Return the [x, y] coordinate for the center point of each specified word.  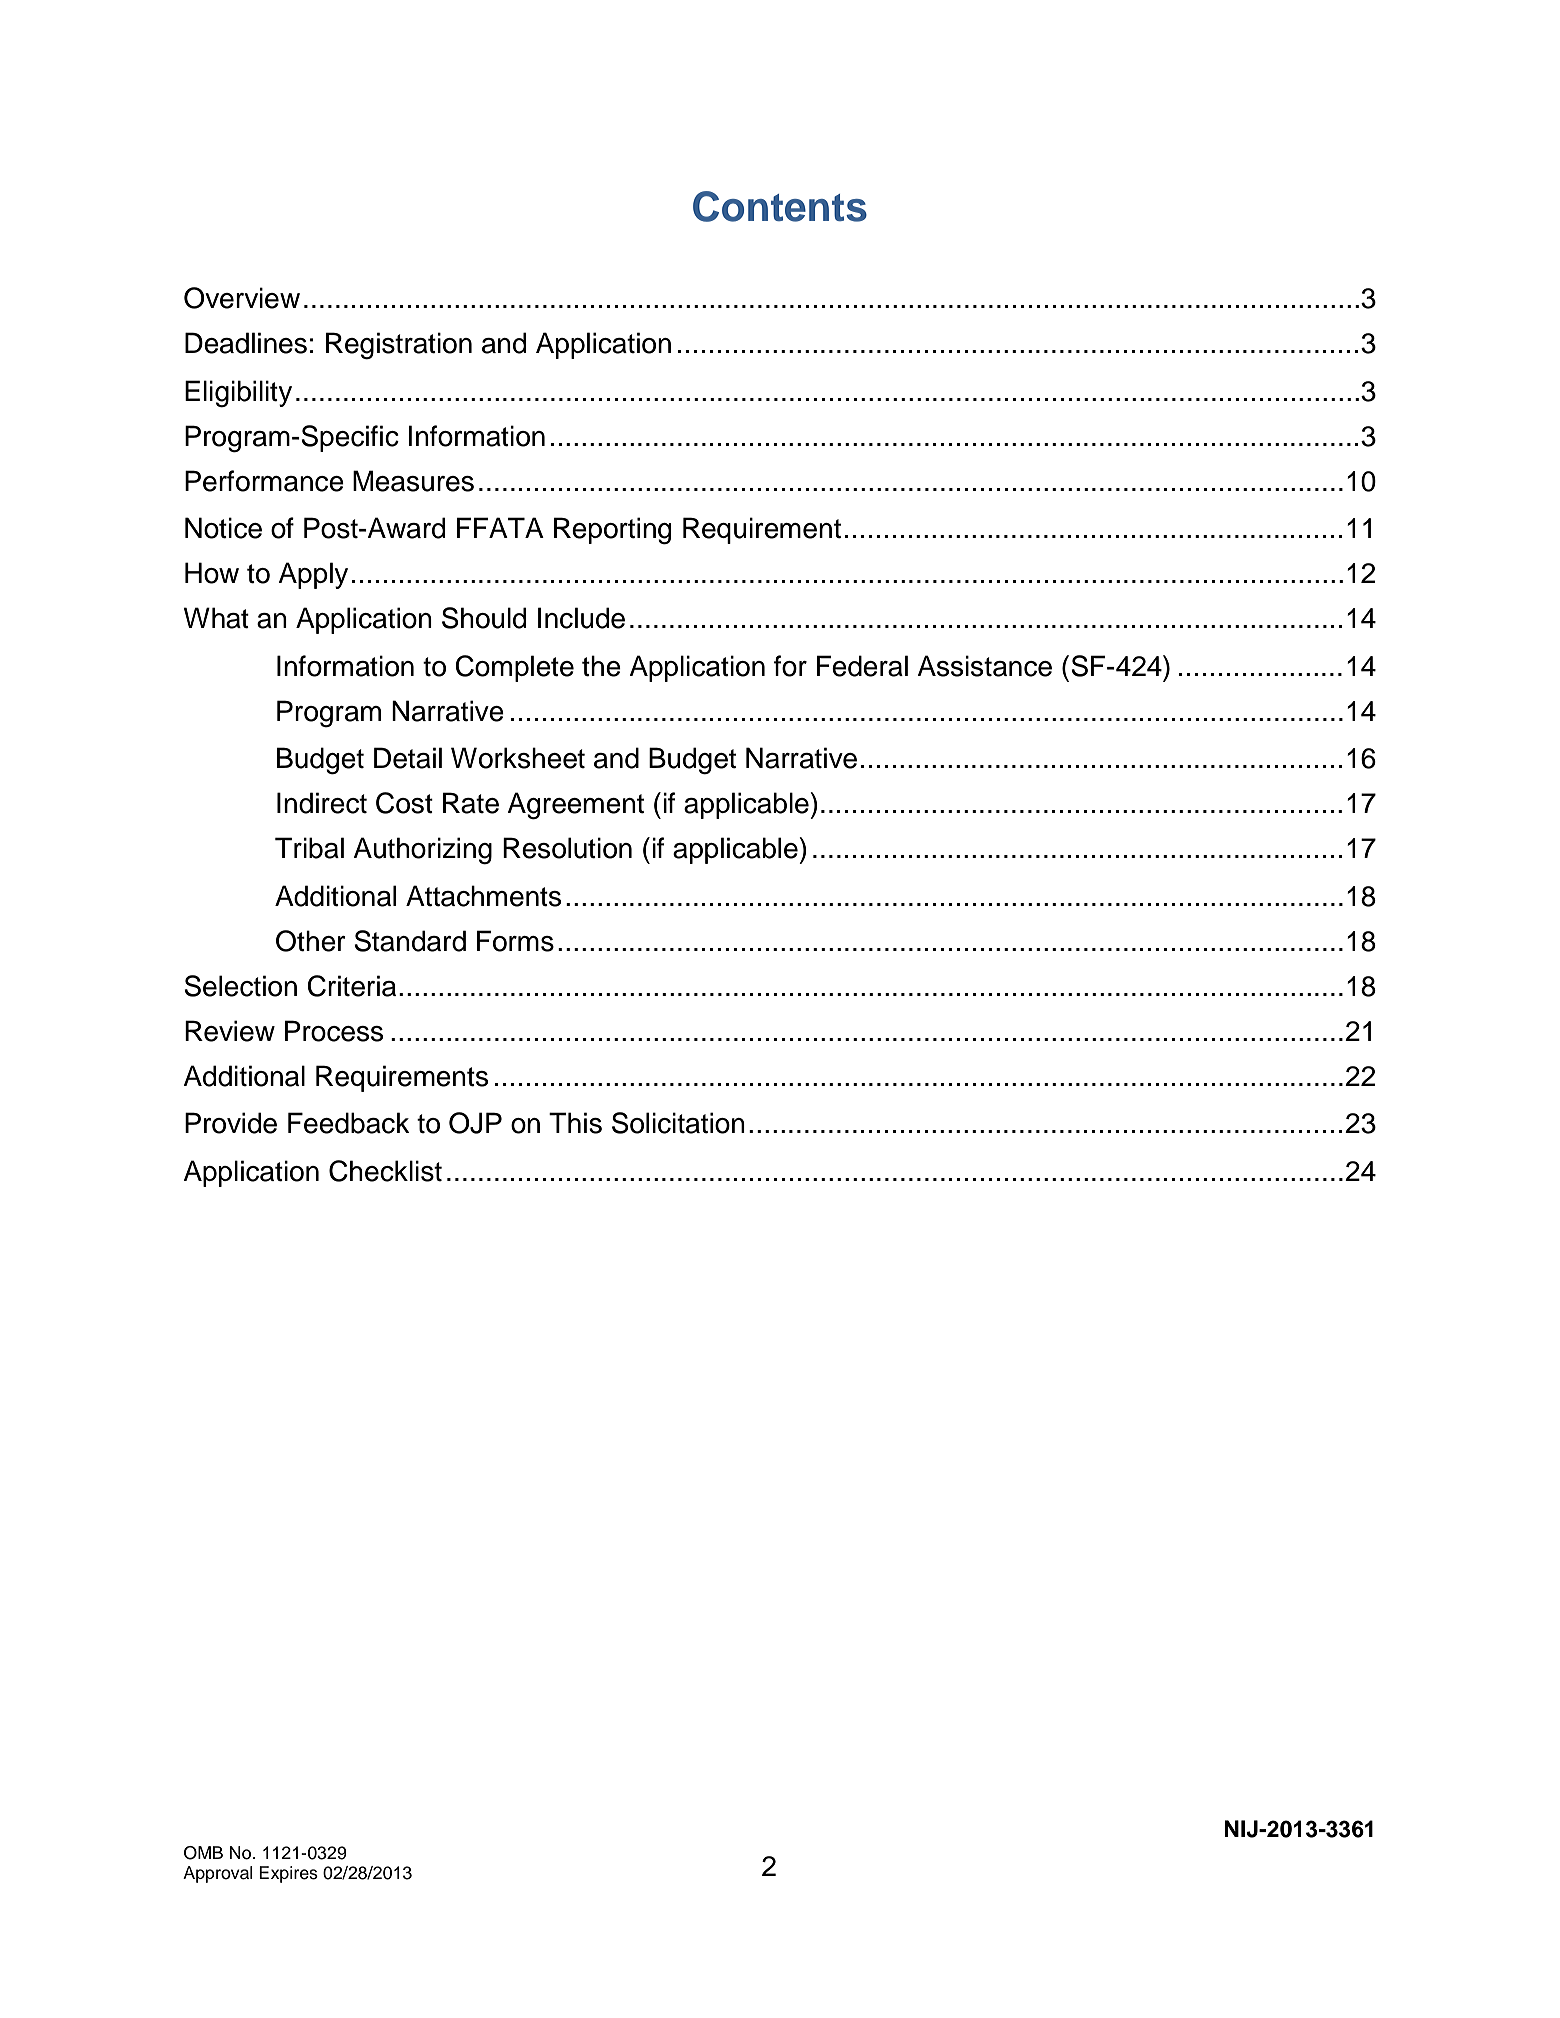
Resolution [567, 848]
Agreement [575, 806]
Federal [862, 666]
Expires [288, 1874]
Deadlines [246, 343]
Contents [780, 206]
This [575, 1123]
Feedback [349, 1123]
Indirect [322, 803]
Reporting [612, 531]
